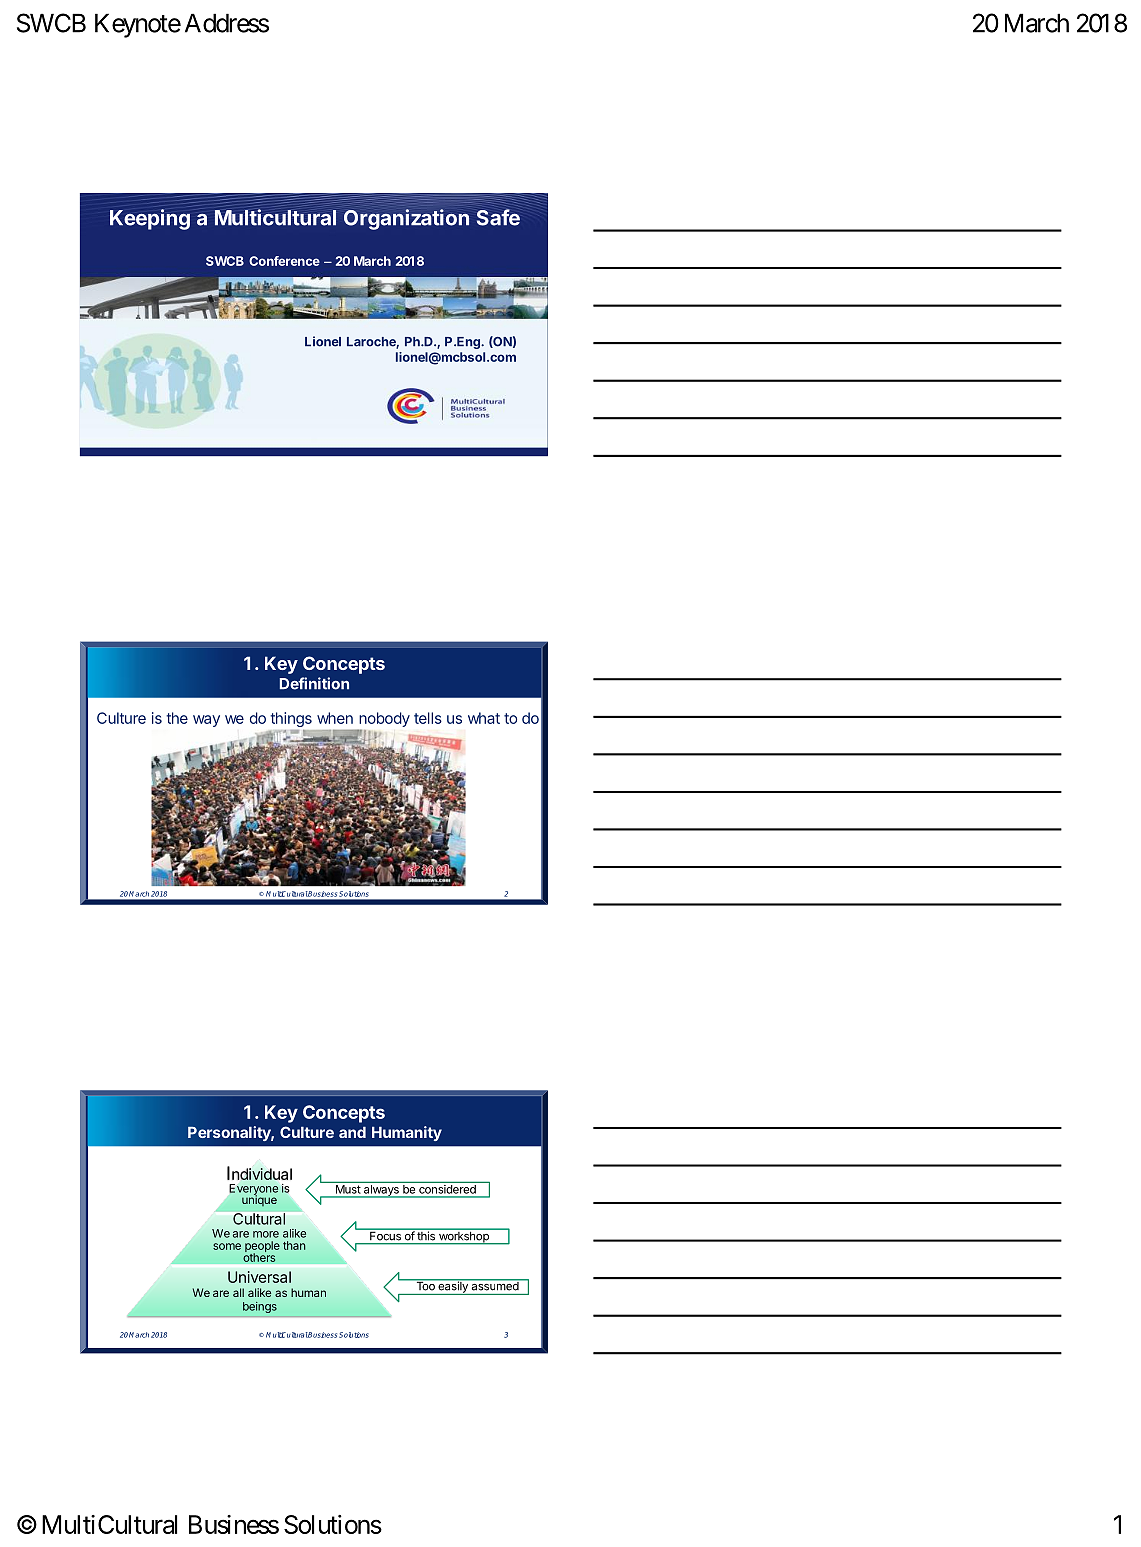 The height and width of the document is (1547, 1141). What do you see at coordinates (284, 261) in the document?
I see `Conference` at bounding box center [284, 261].
